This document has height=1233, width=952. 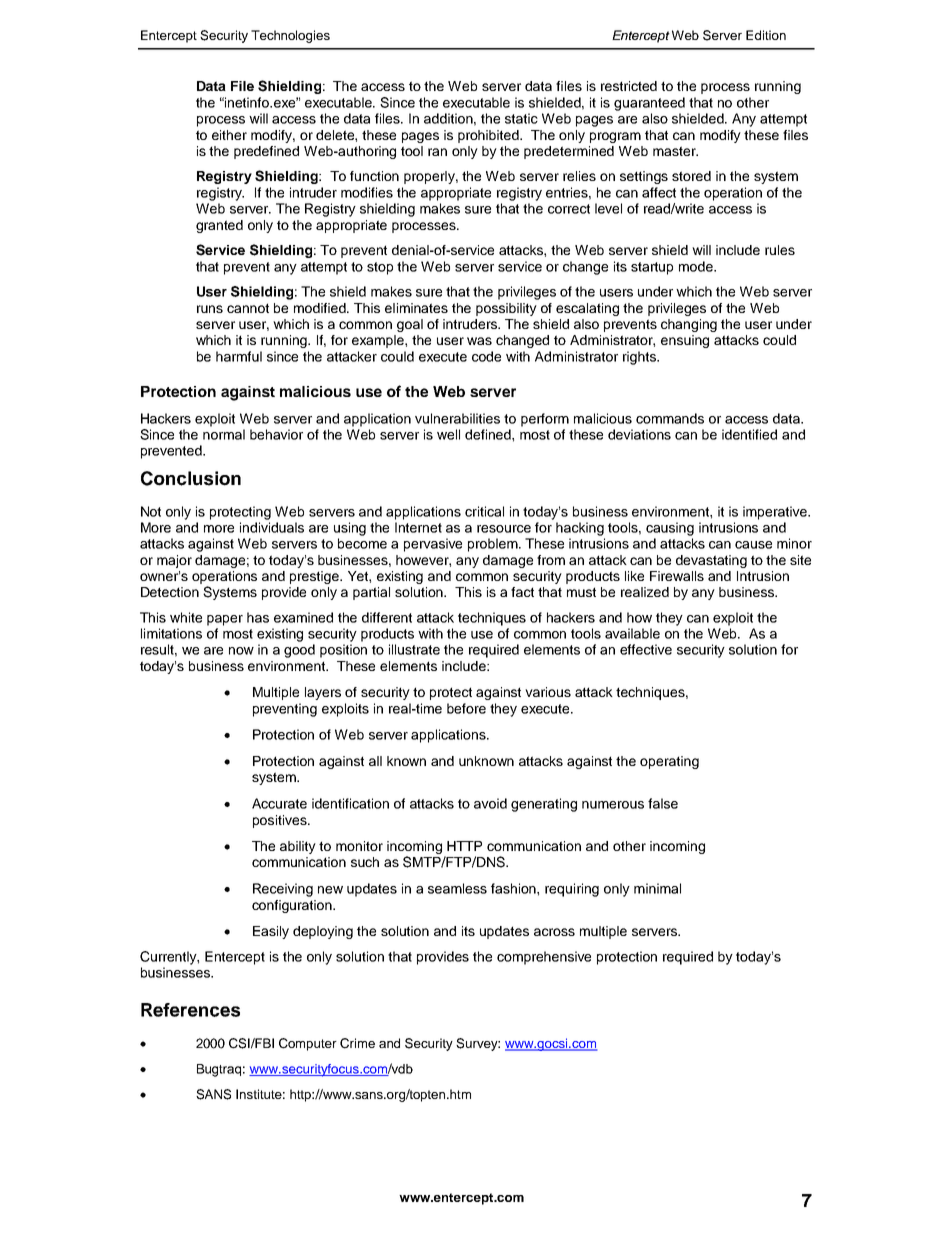 What do you see at coordinates (766, 35) in the document?
I see `Edition` at bounding box center [766, 35].
